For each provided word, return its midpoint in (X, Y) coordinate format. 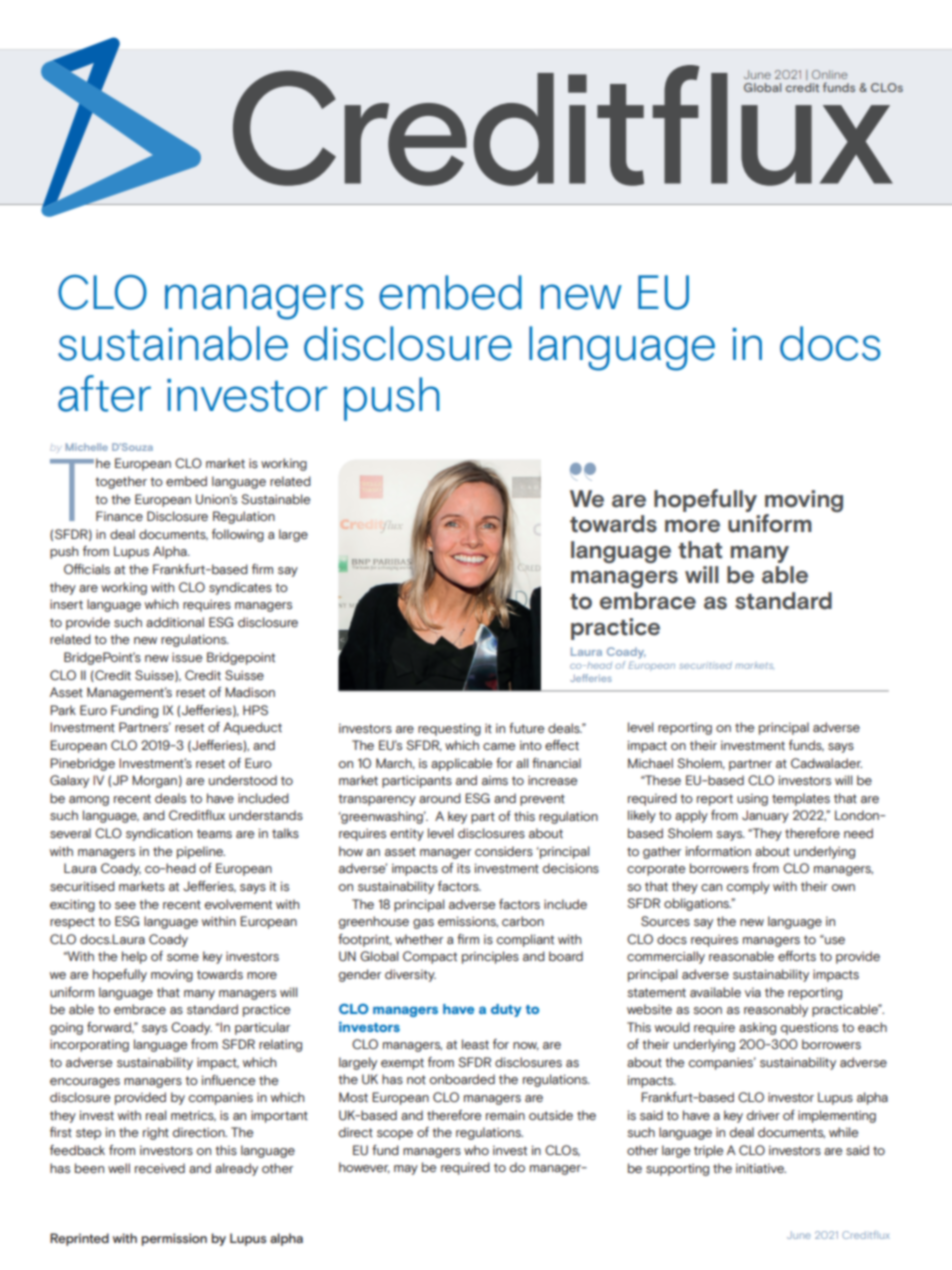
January (765, 816)
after (104, 393)
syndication (159, 834)
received (160, 1168)
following (238, 535)
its (463, 868)
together (121, 482)
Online (829, 74)
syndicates (240, 588)
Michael (650, 763)
